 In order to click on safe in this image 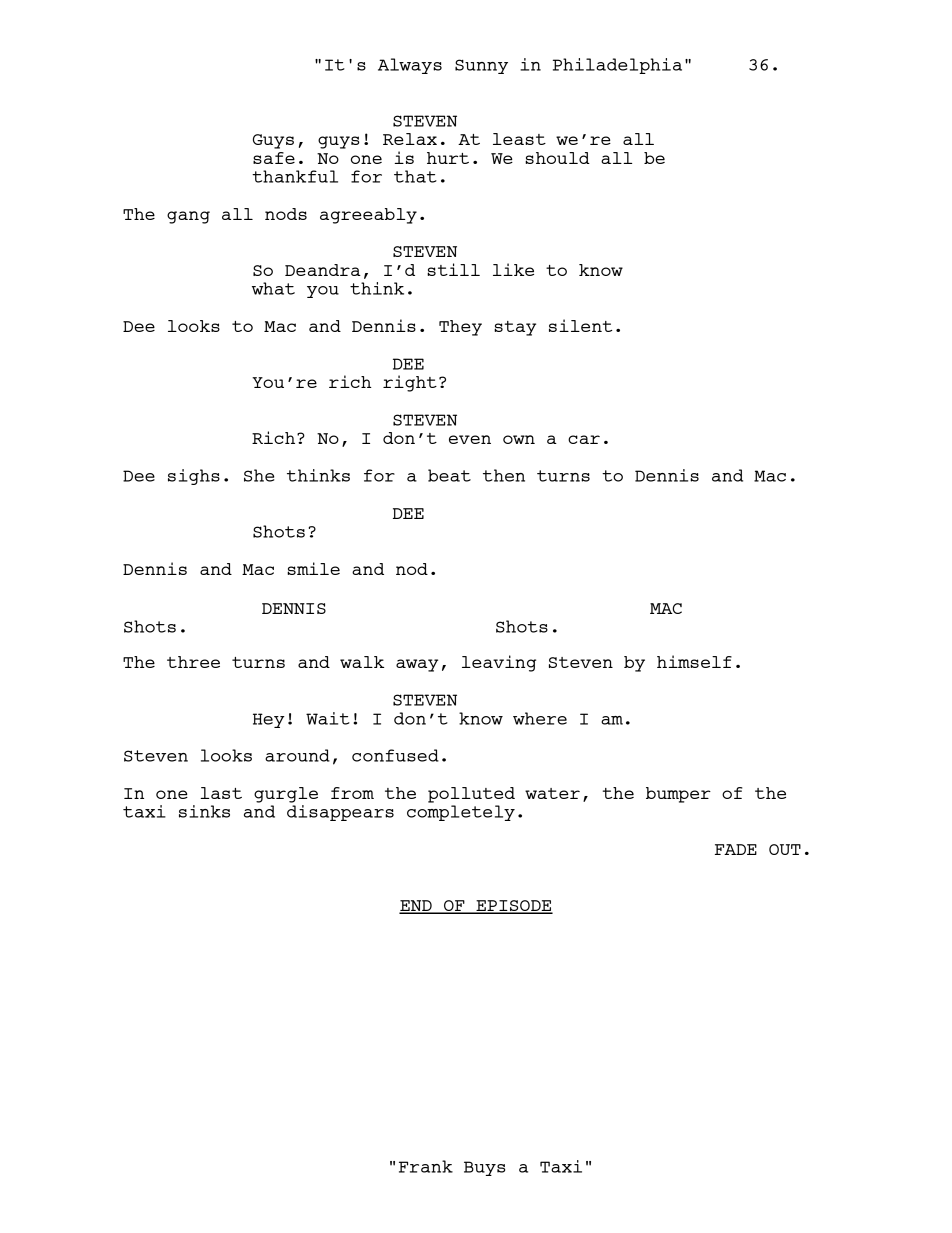, I will do `click(274, 158)`.
